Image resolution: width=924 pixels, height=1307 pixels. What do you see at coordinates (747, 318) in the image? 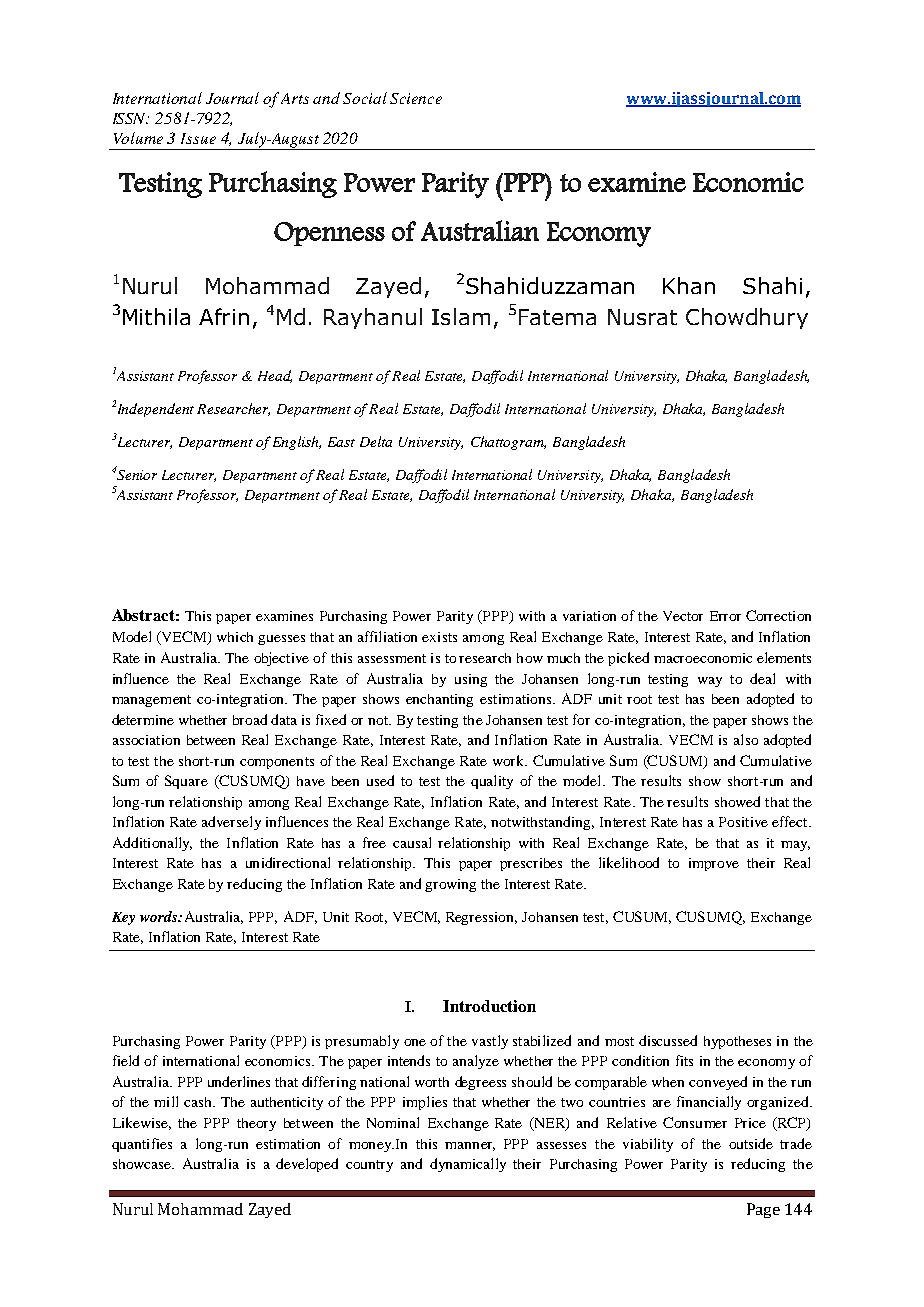
I see `Chowdhury` at bounding box center [747, 318].
